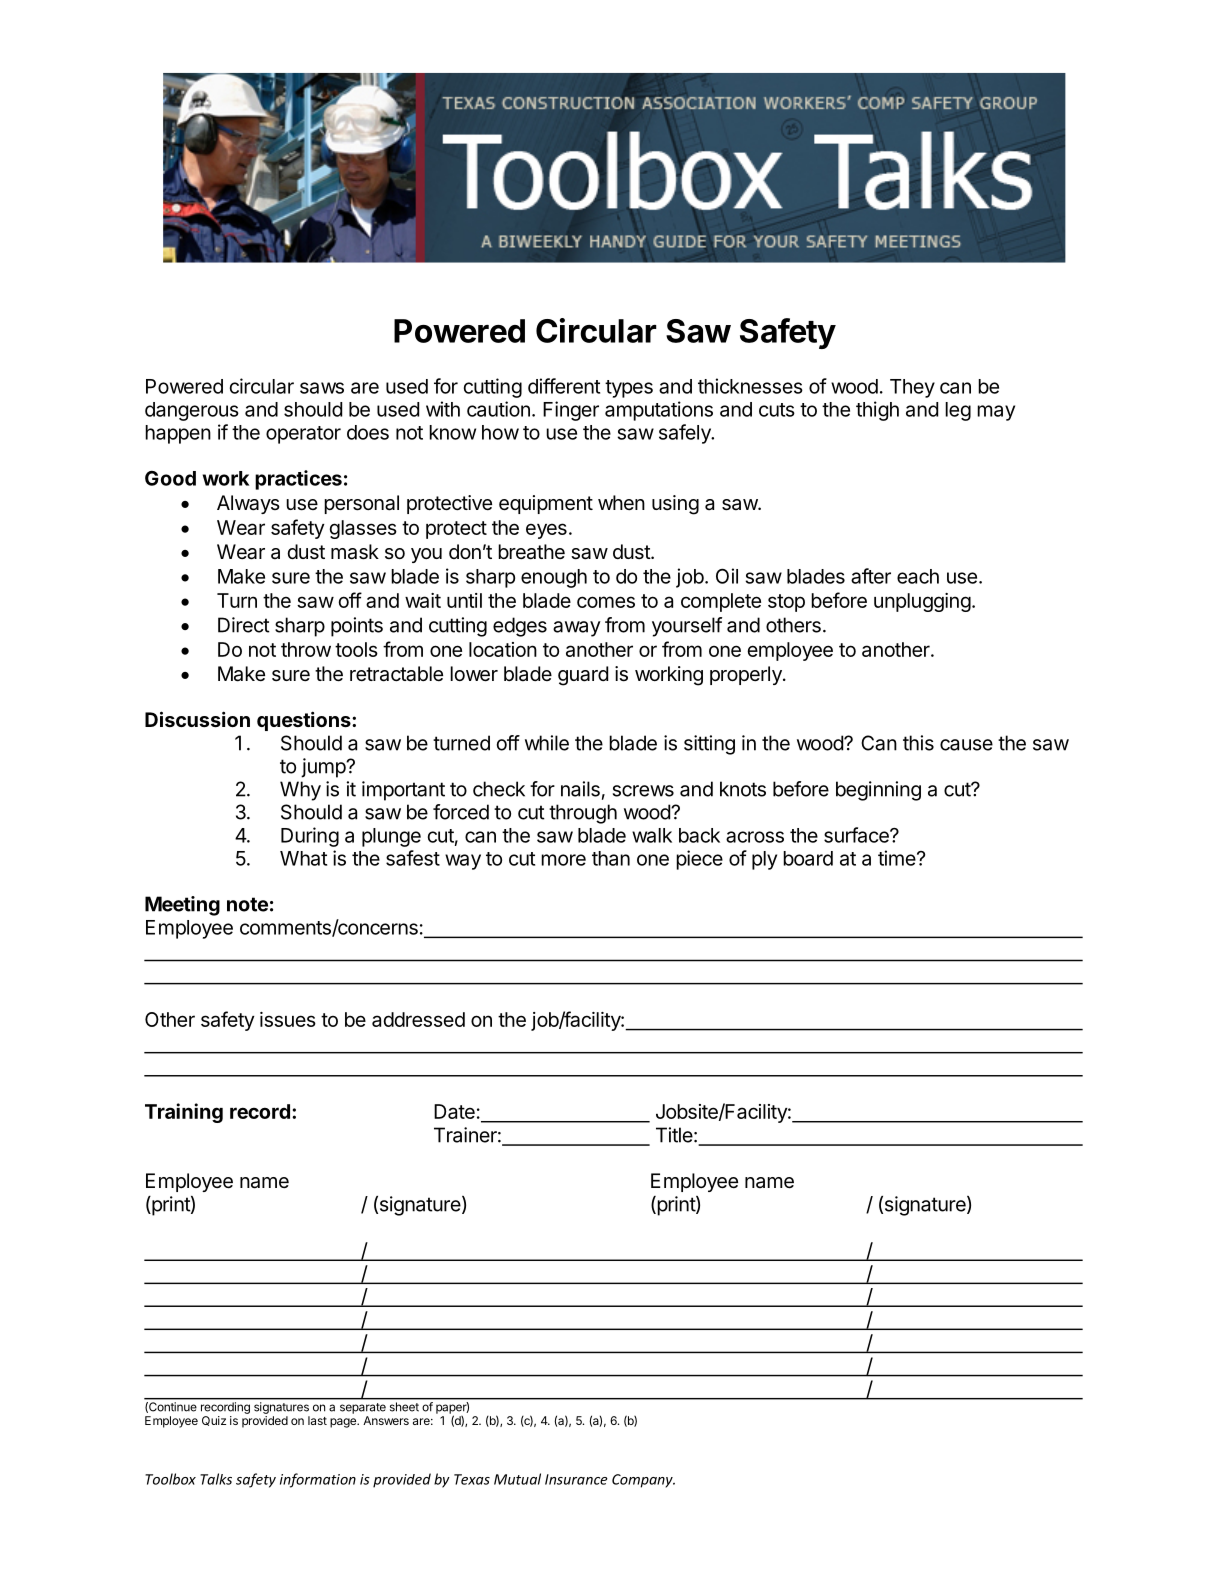 The width and height of the image is (1227, 1588). What do you see at coordinates (808, 858) in the image?
I see `board` at bounding box center [808, 858].
